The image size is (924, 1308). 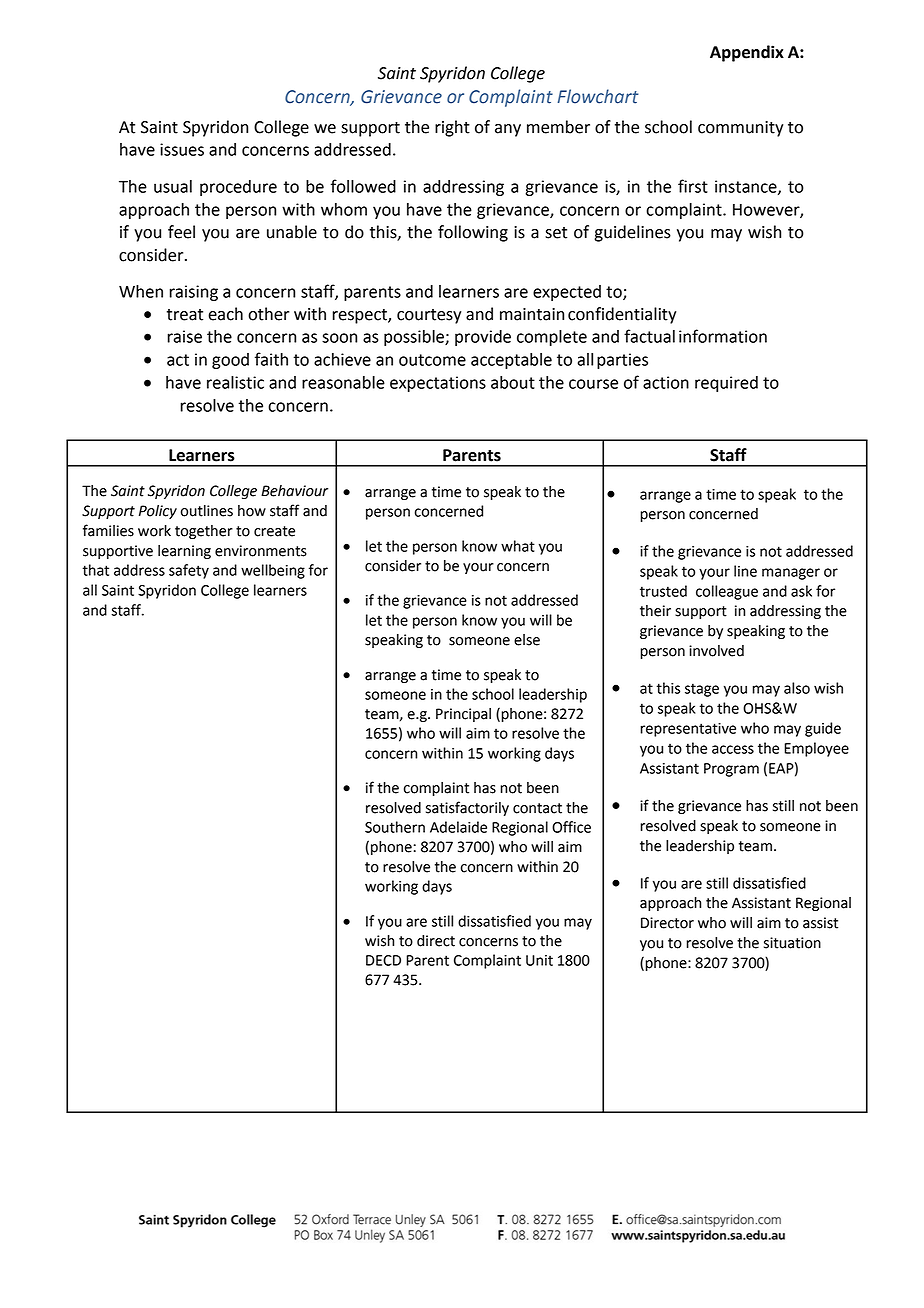 I want to click on Southern, so click(x=395, y=827).
